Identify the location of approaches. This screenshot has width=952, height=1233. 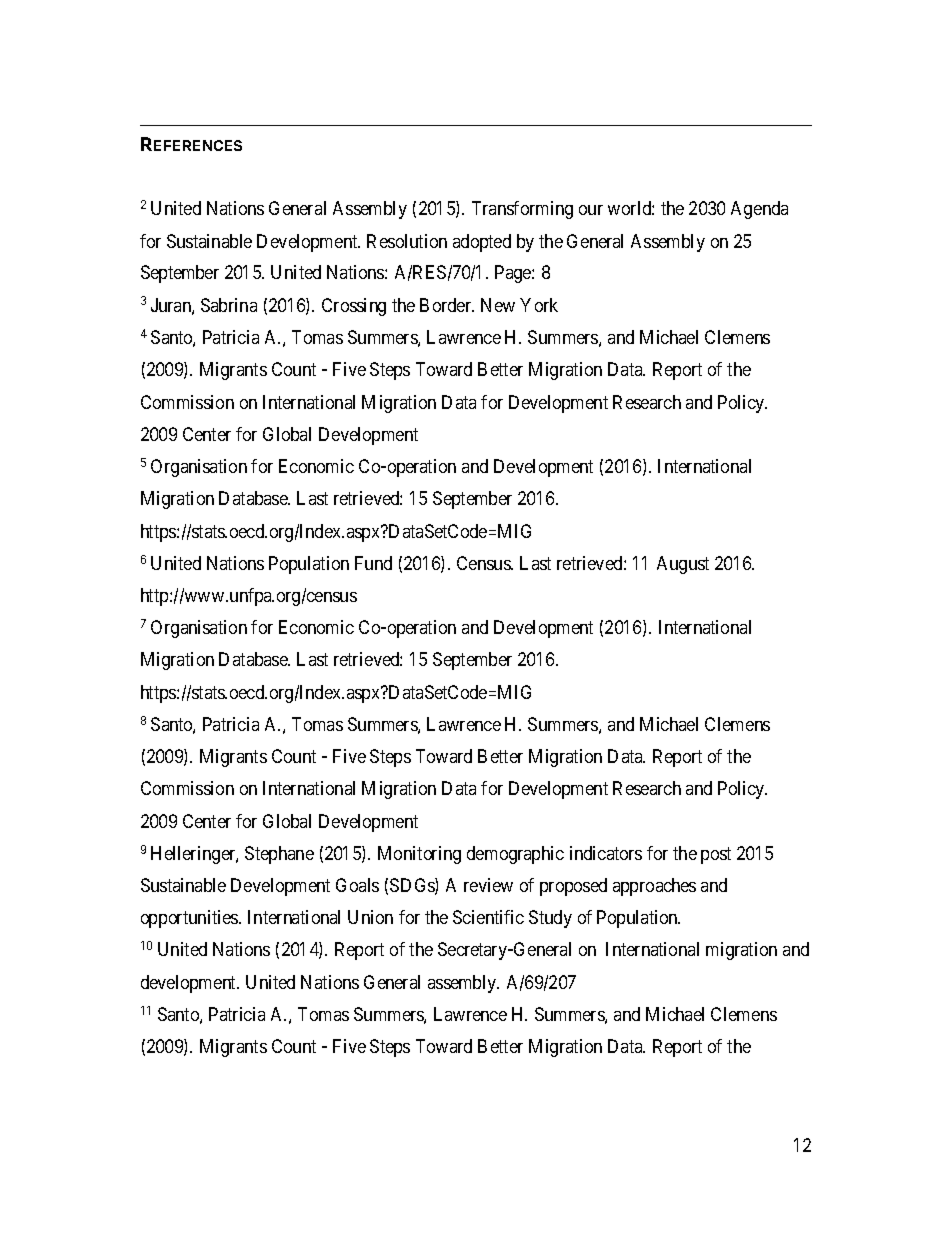
(654, 887).
